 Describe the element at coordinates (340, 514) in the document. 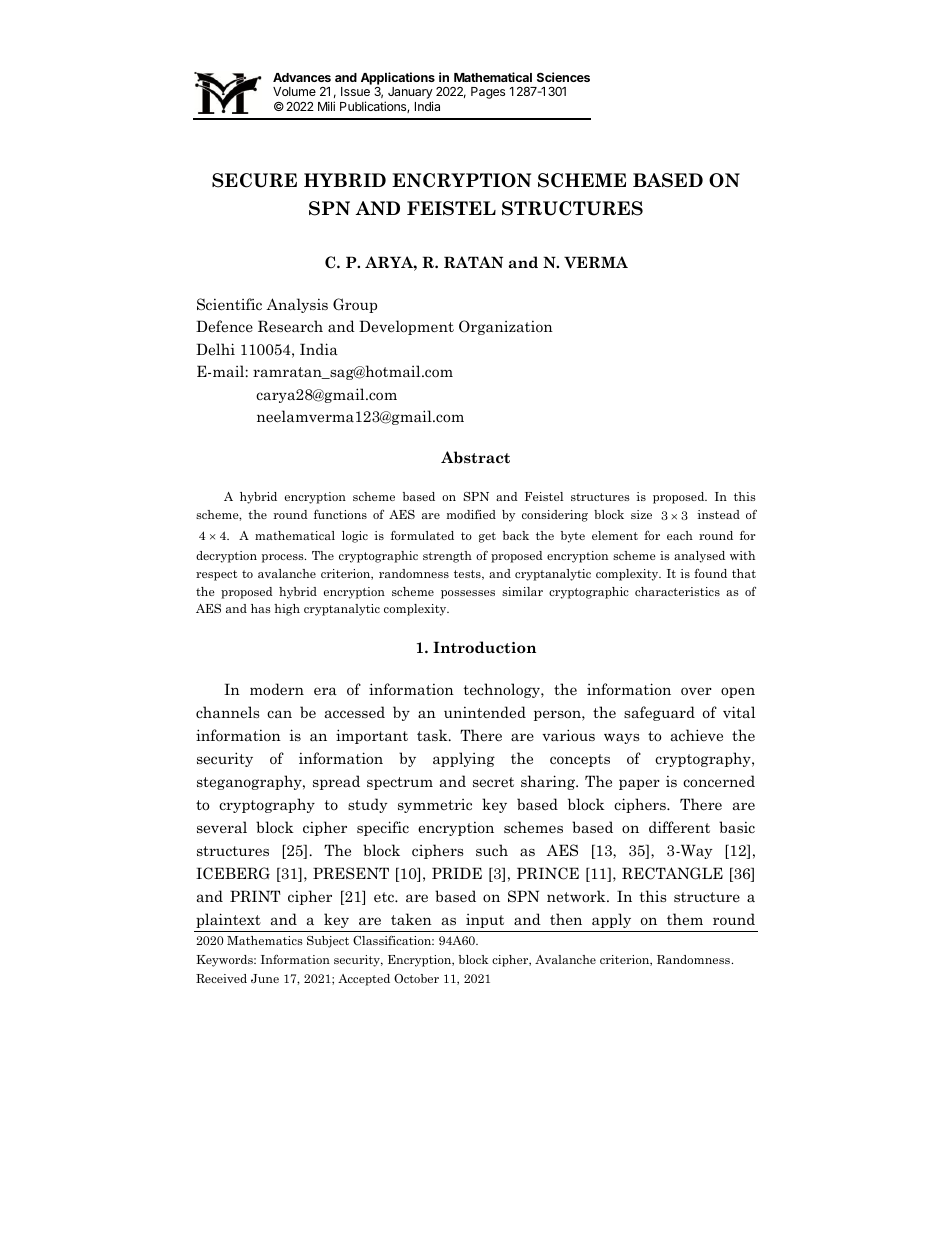

I see `functions` at that location.
